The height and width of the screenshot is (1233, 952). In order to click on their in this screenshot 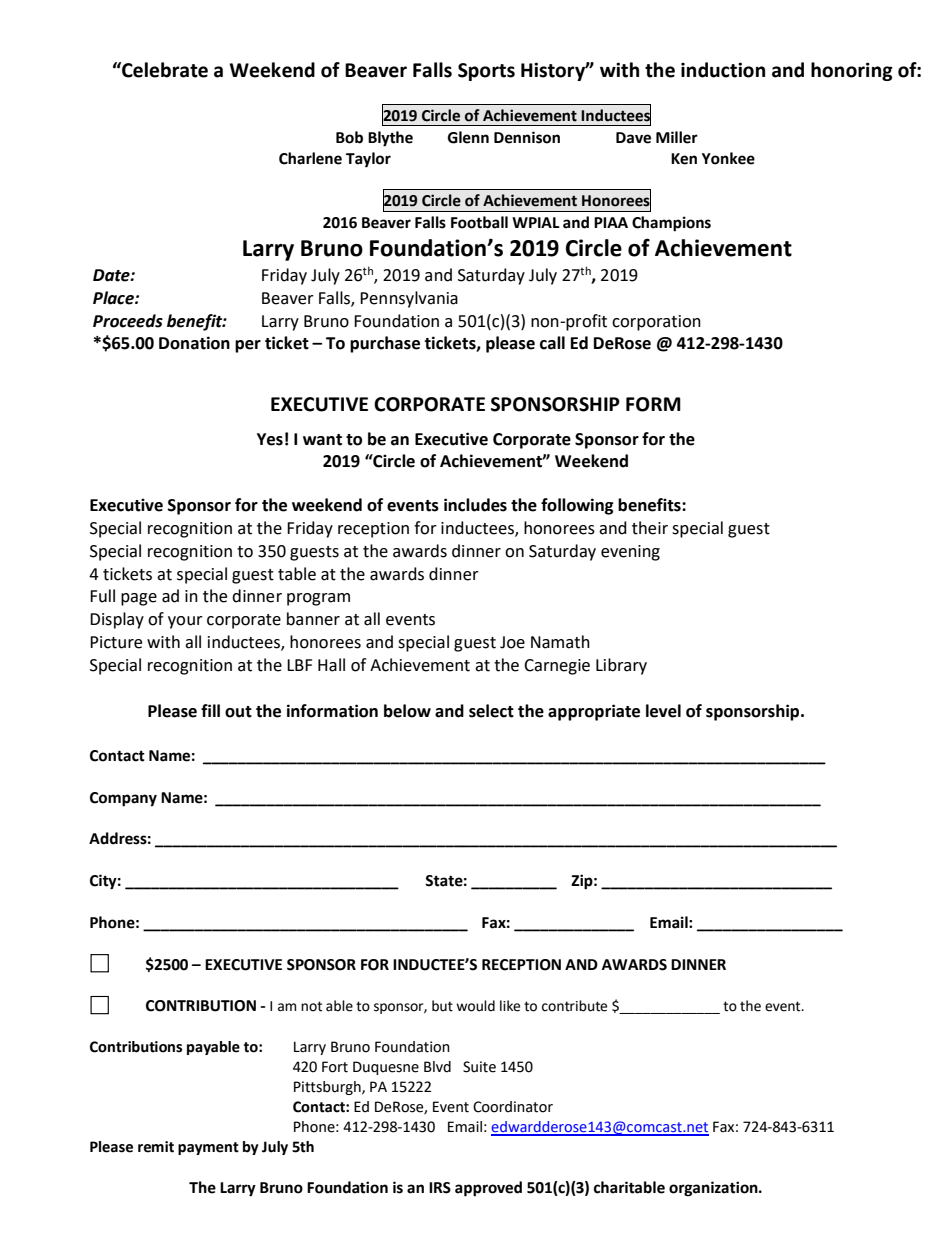, I will do `click(650, 528)`.
